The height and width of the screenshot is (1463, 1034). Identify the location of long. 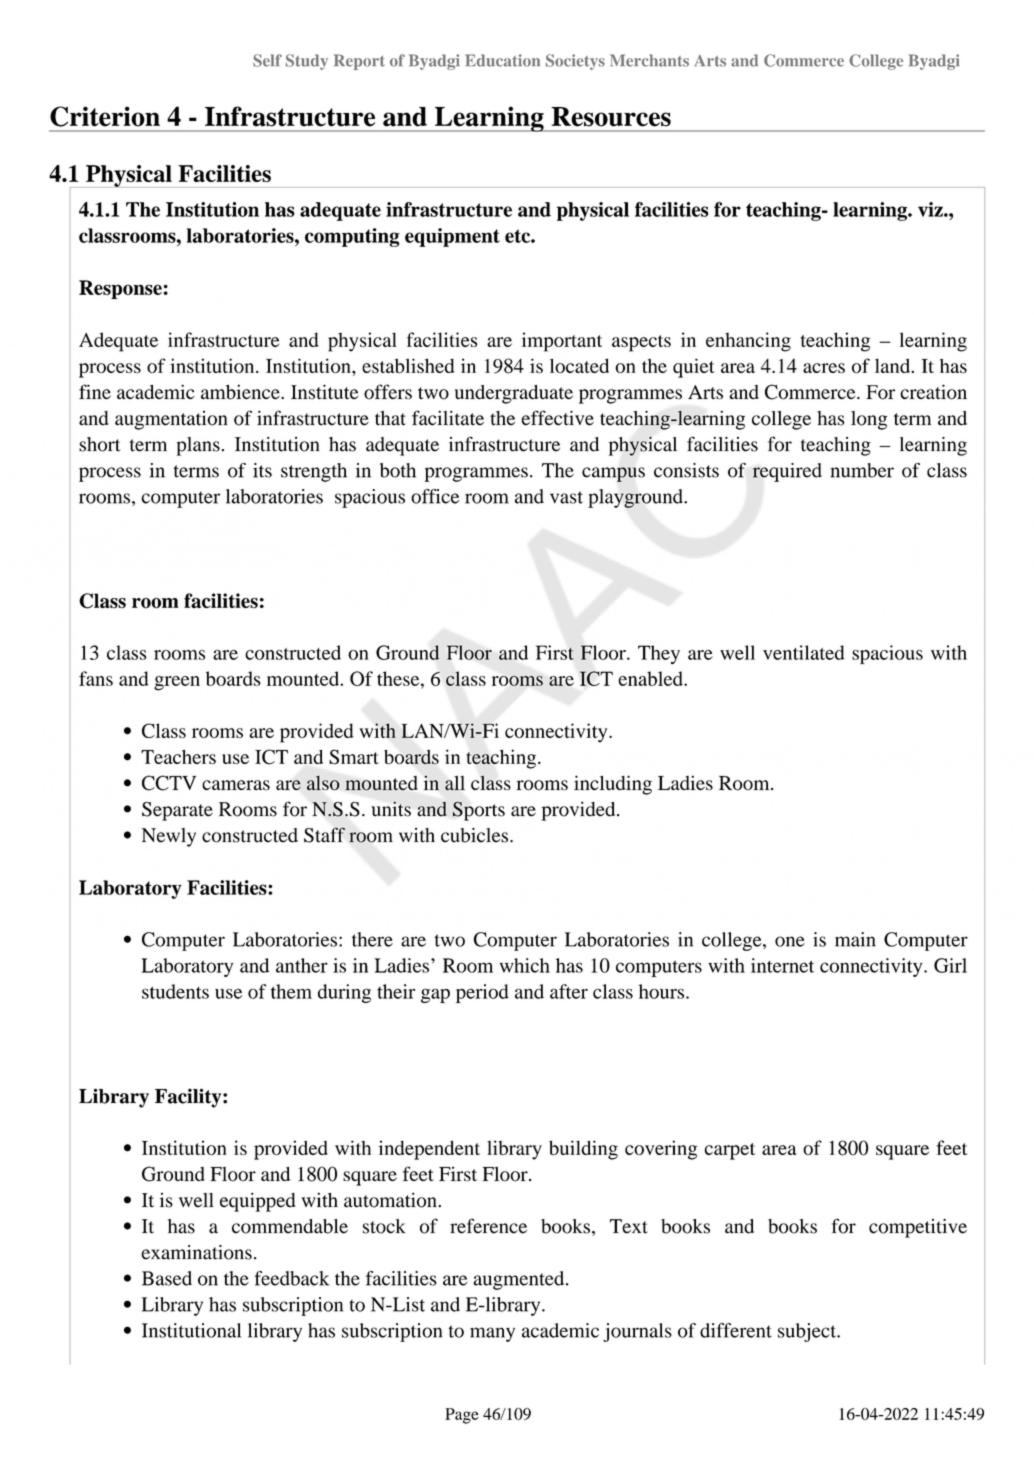
(869, 420).
